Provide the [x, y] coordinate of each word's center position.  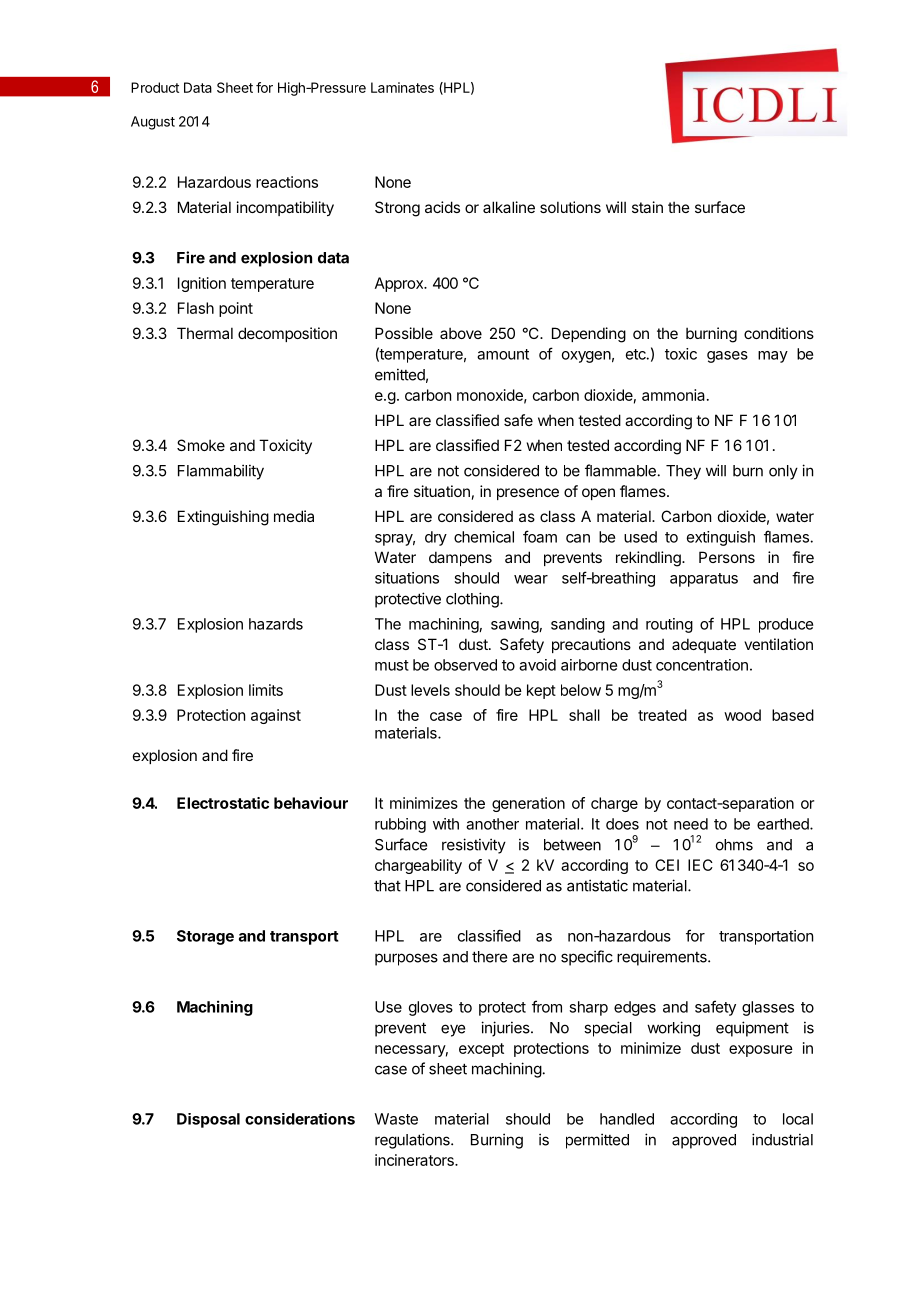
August [153, 123]
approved [704, 1141]
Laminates [402, 87]
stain [647, 207]
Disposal [208, 1120]
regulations [413, 1141]
